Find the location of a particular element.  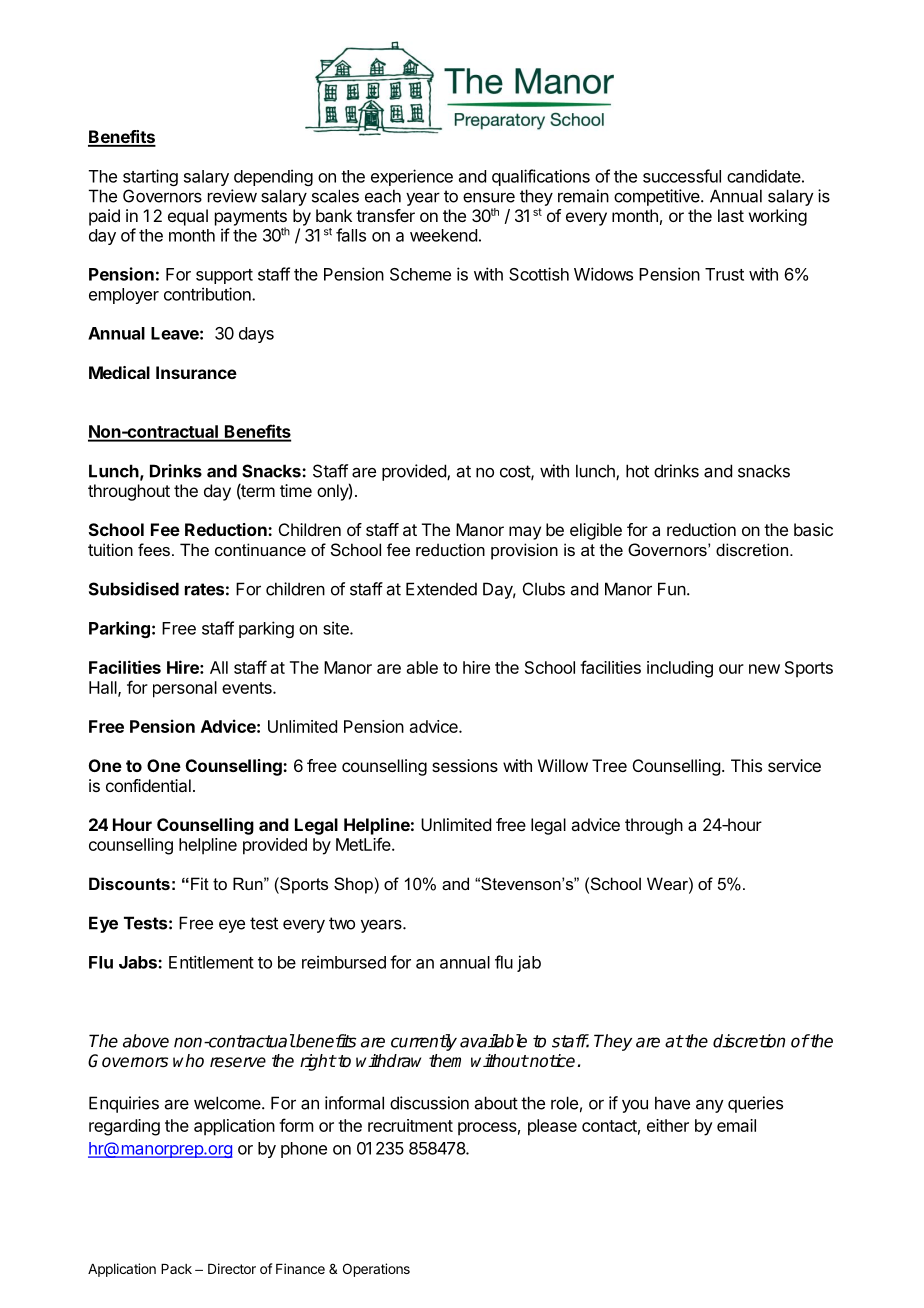

who is located at coordinates (188, 1061).
